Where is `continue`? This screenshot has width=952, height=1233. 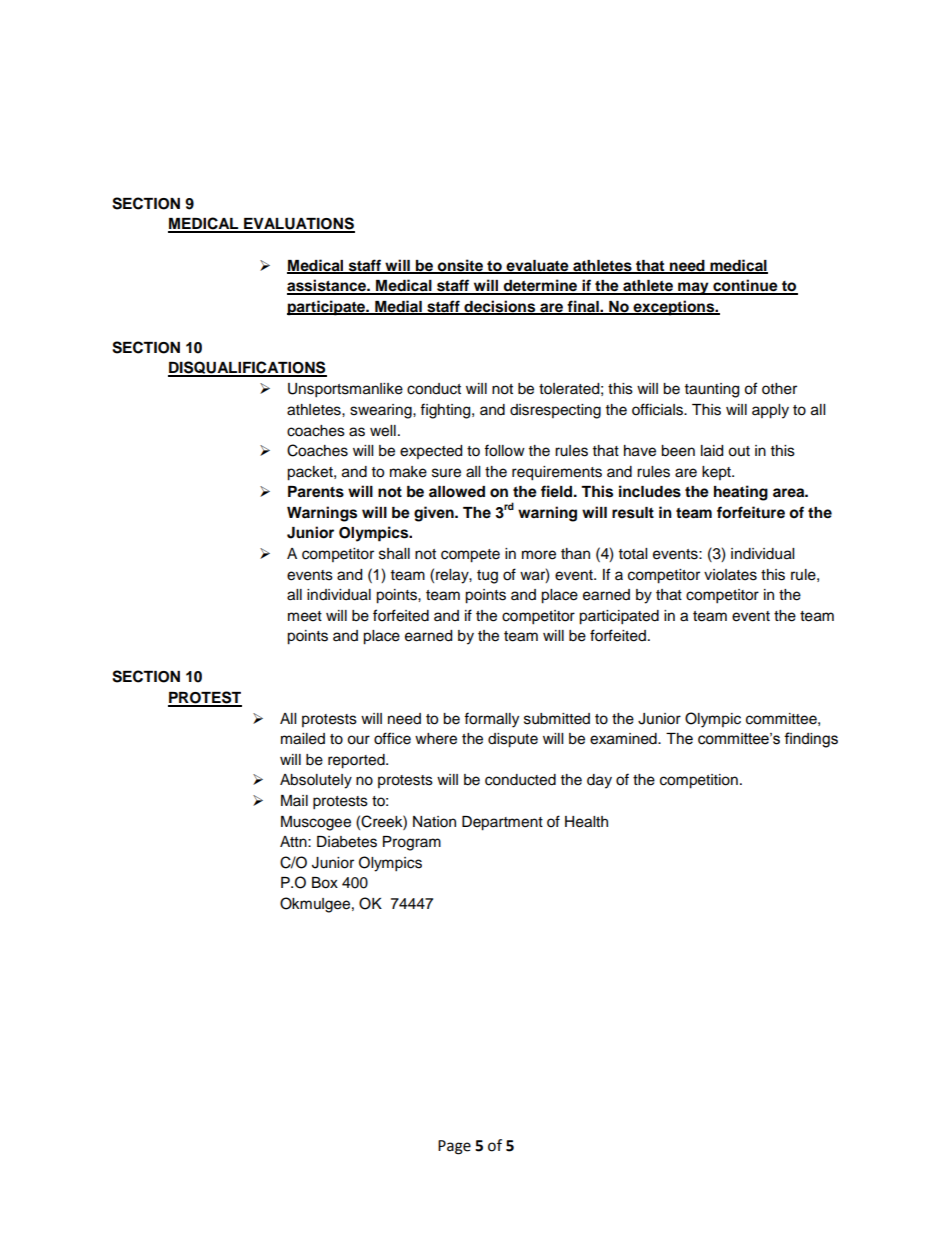
continue is located at coordinates (745, 286).
